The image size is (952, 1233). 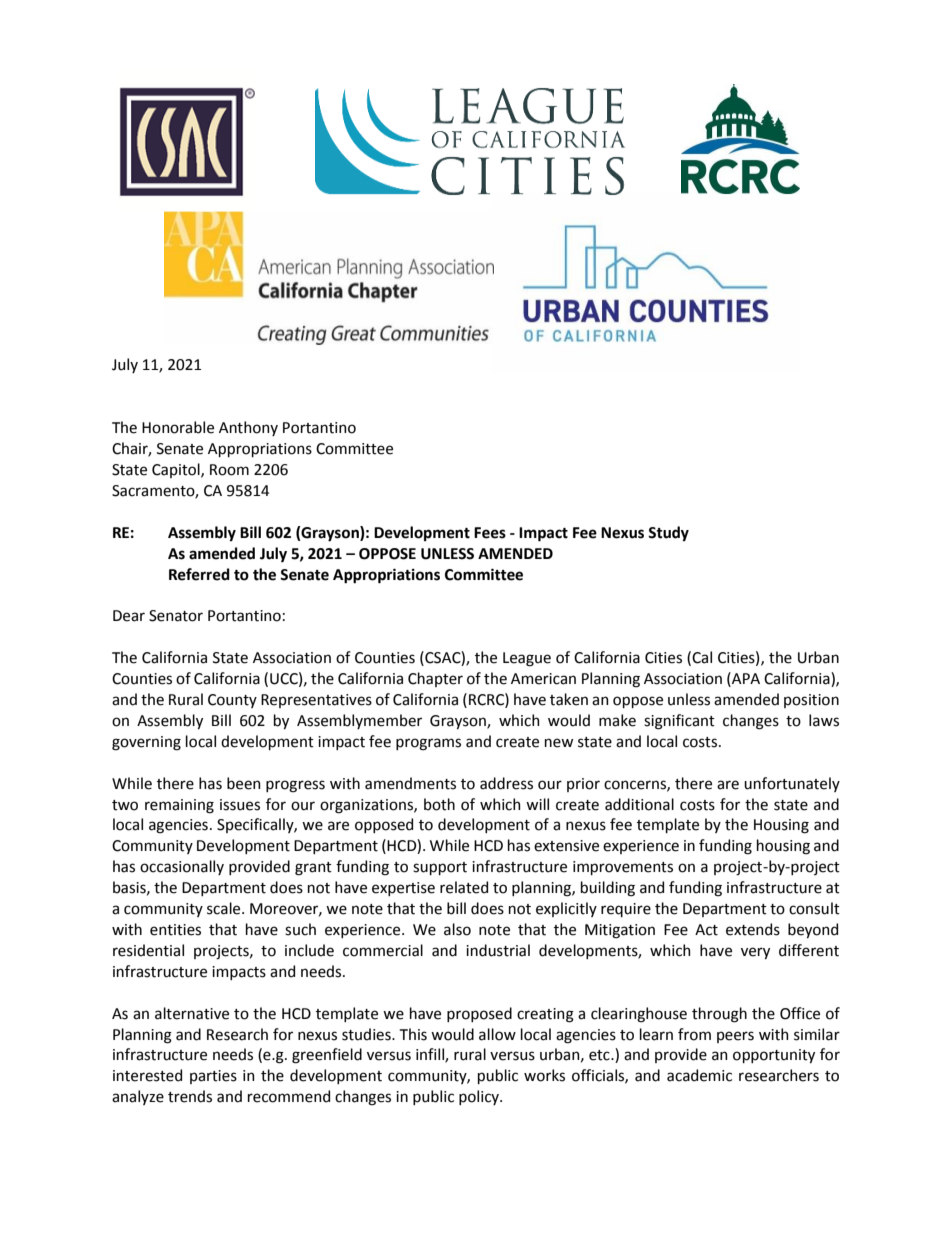 I want to click on been, so click(x=244, y=783).
